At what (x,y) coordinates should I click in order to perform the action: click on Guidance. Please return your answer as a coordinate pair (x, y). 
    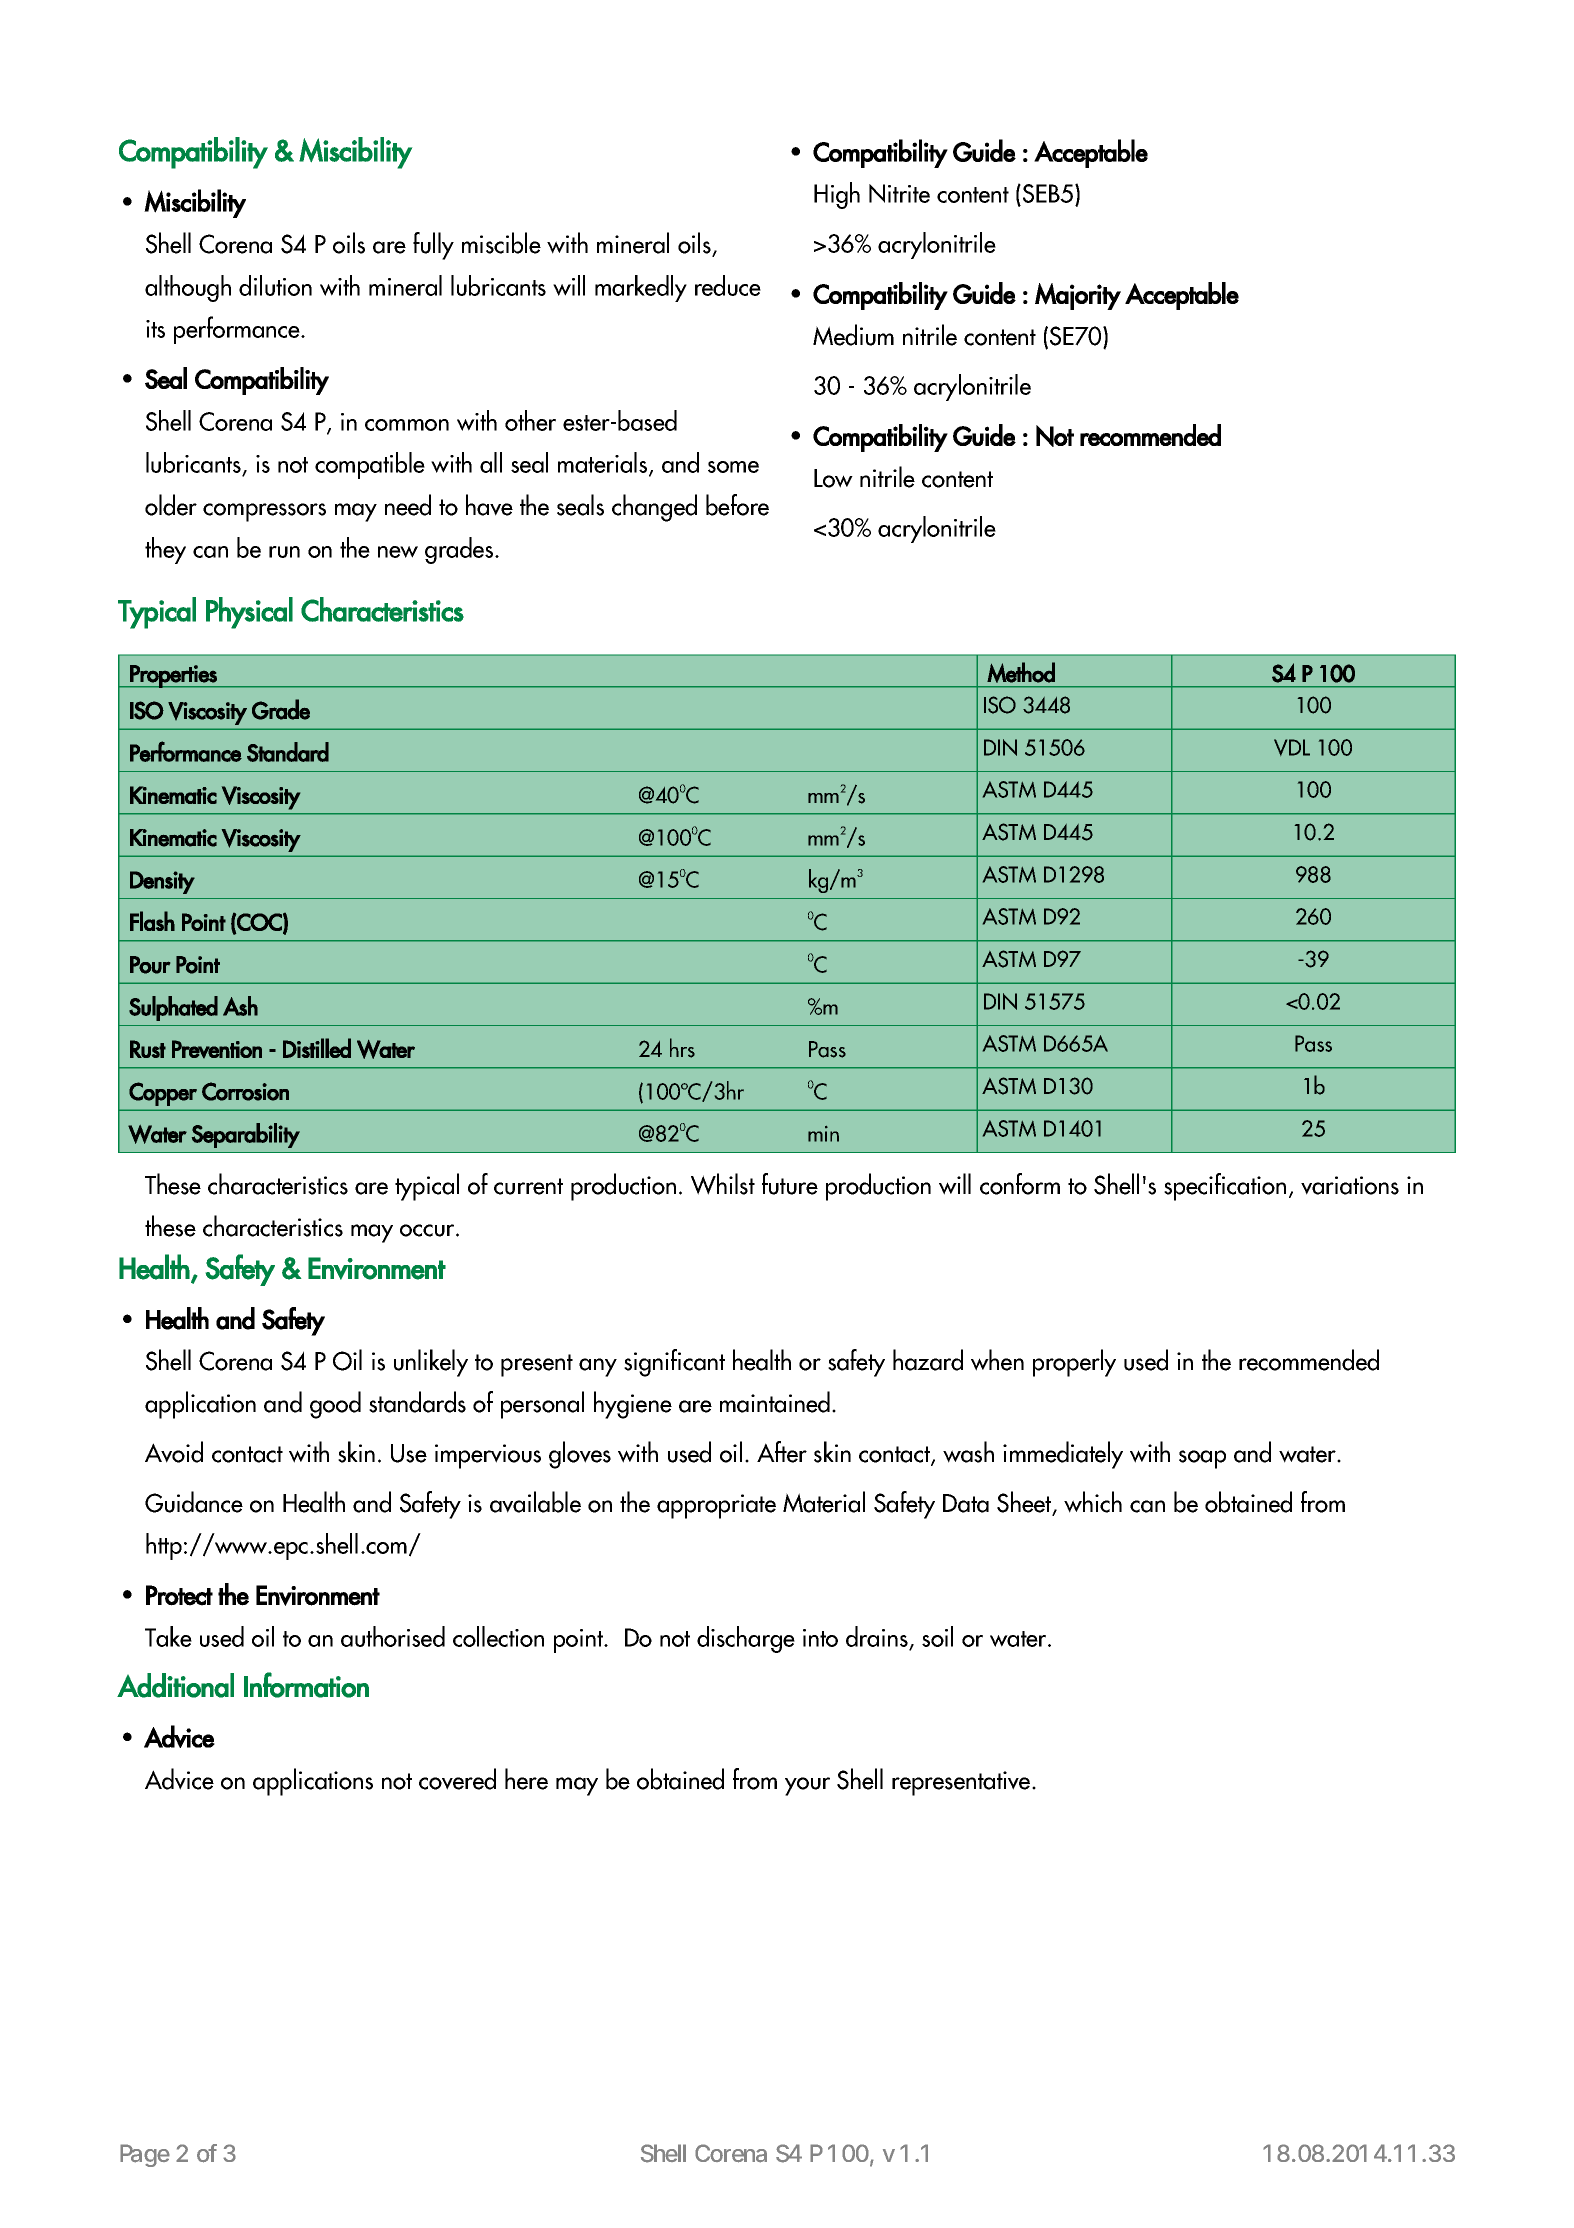
    Looking at the image, I should click on (194, 1502).
